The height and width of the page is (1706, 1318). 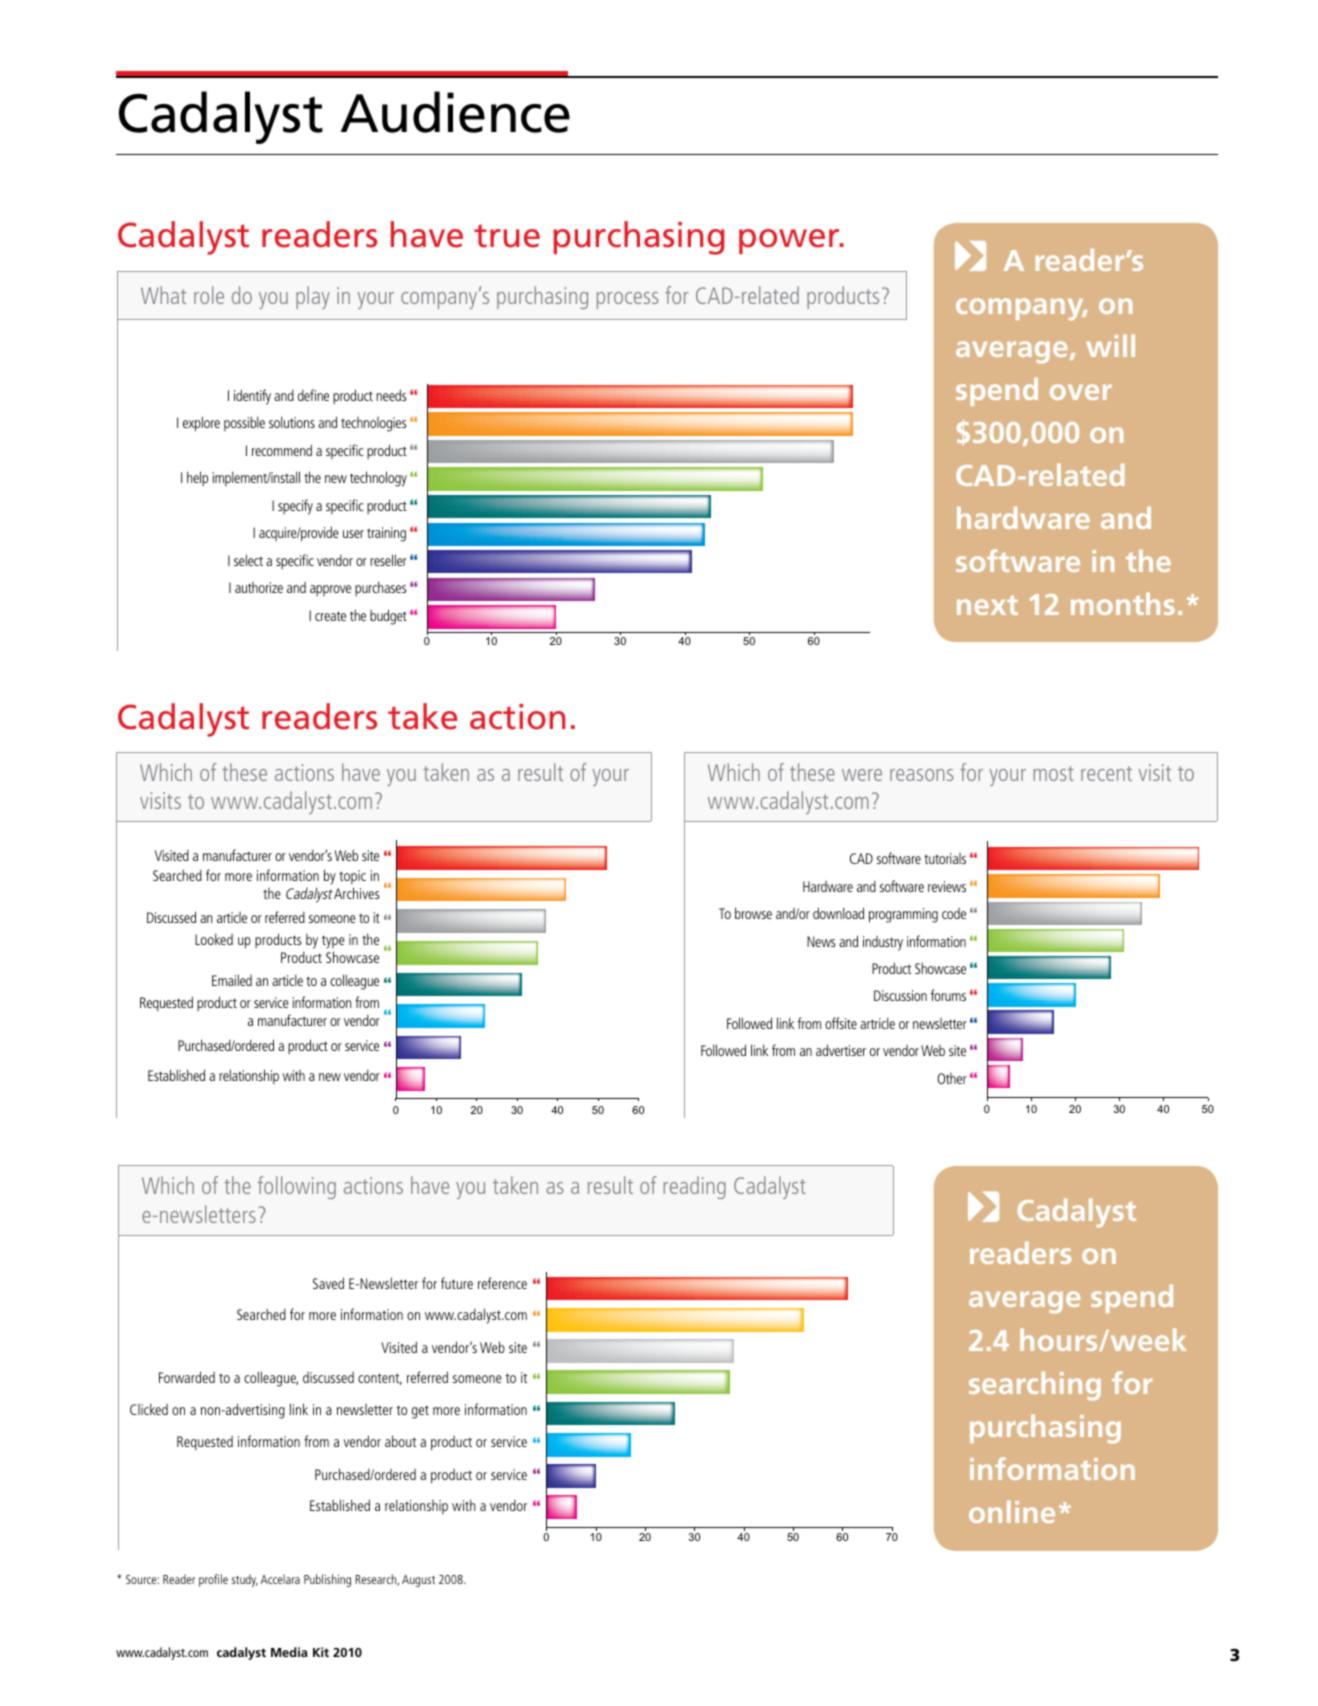 What do you see at coordinates (507, 236) in the page?
I see `true` at bounding box center [507, 236].
